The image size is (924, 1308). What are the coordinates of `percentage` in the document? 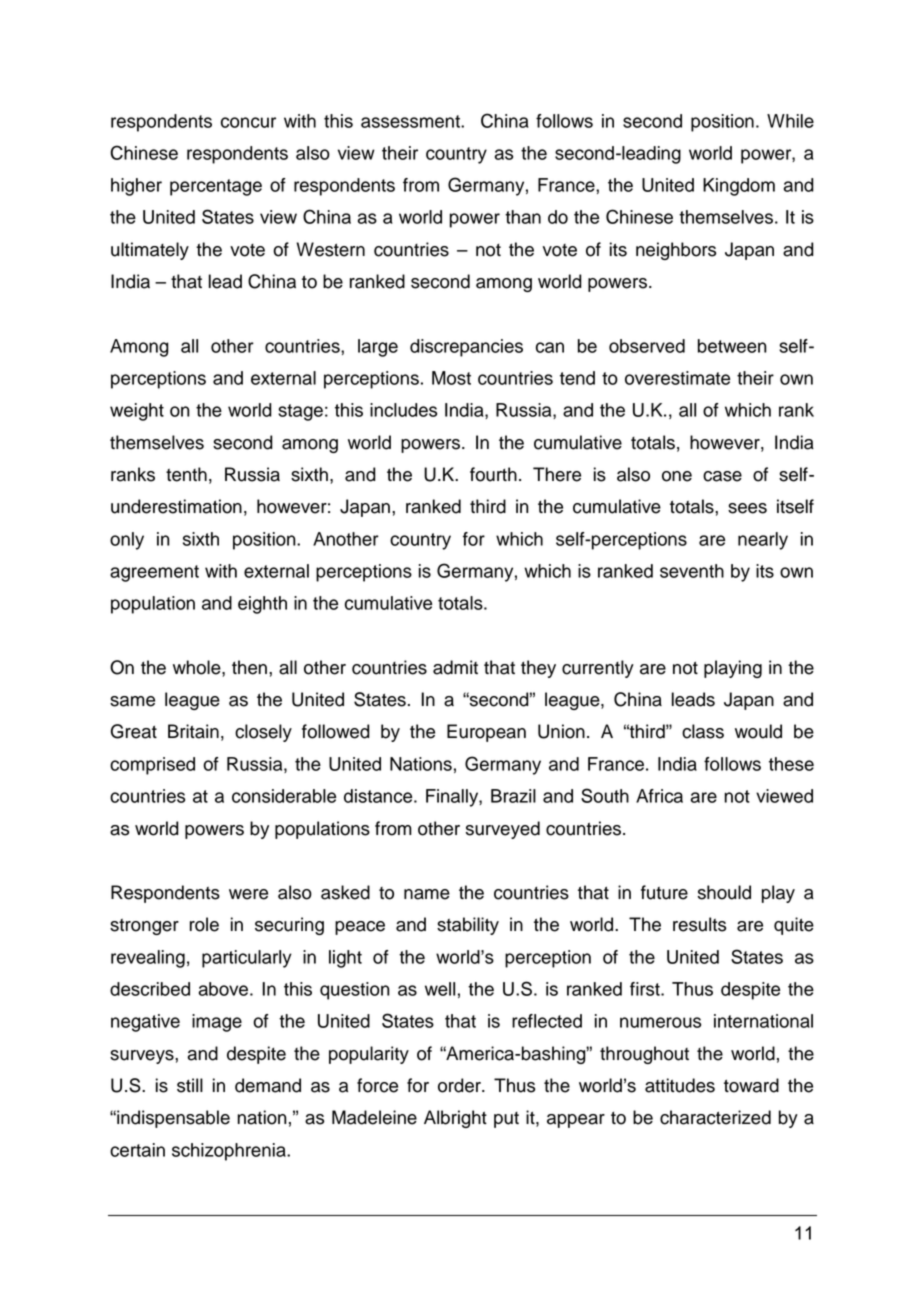 It's located at (216, 187).
